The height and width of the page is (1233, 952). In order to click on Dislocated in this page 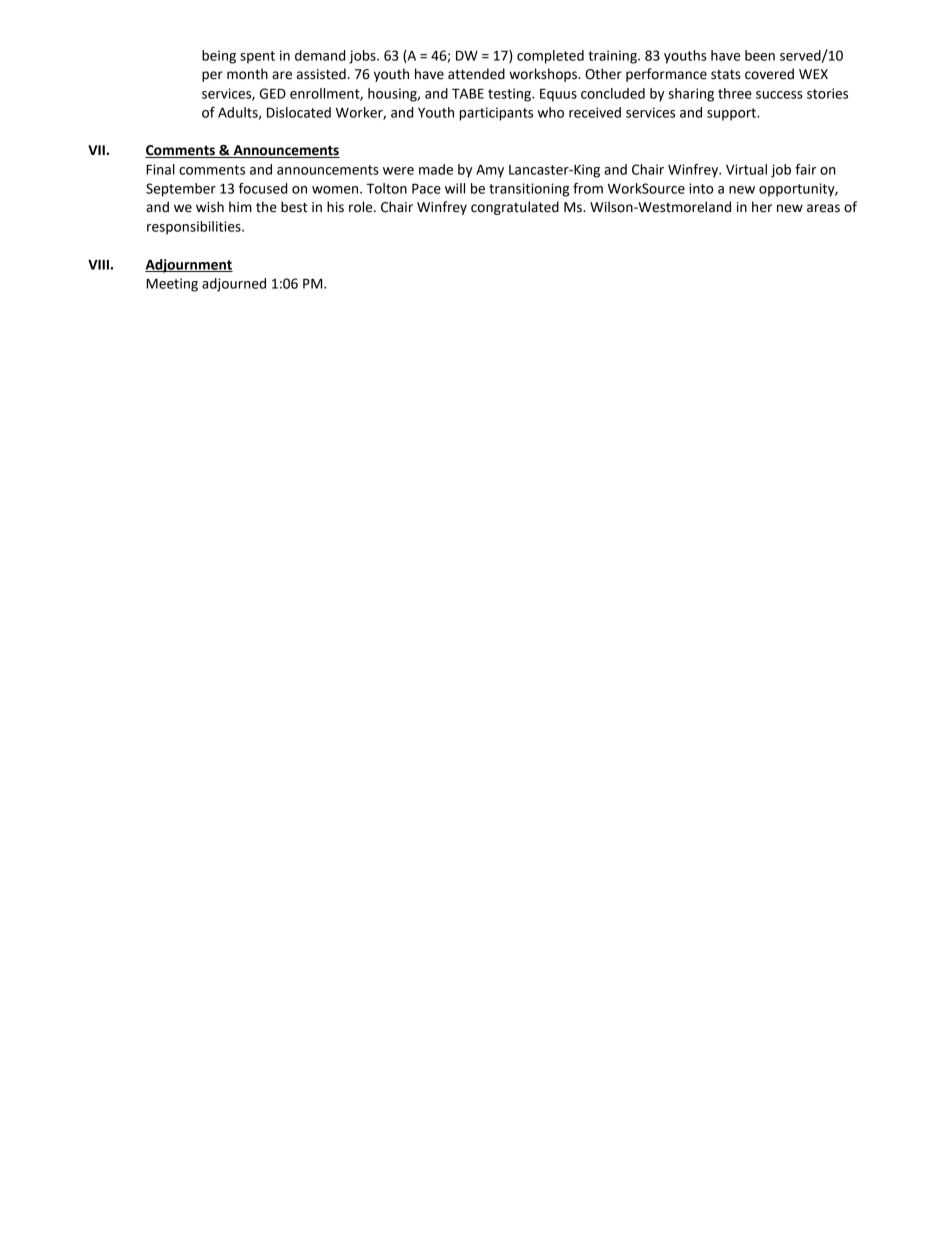, I will do `click(299, 112)`.
